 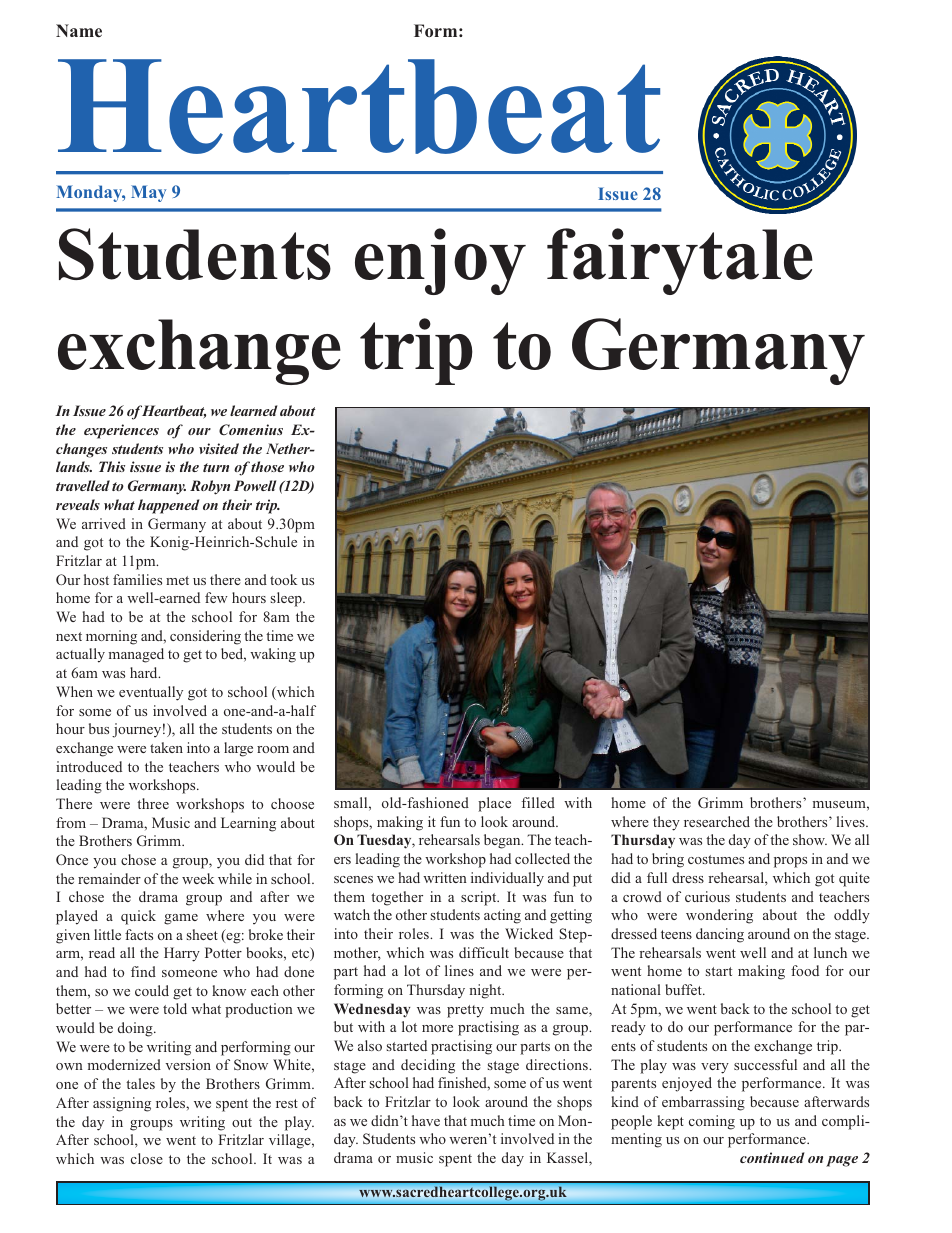 I want to click on have, so click(x=426, y=1120).
